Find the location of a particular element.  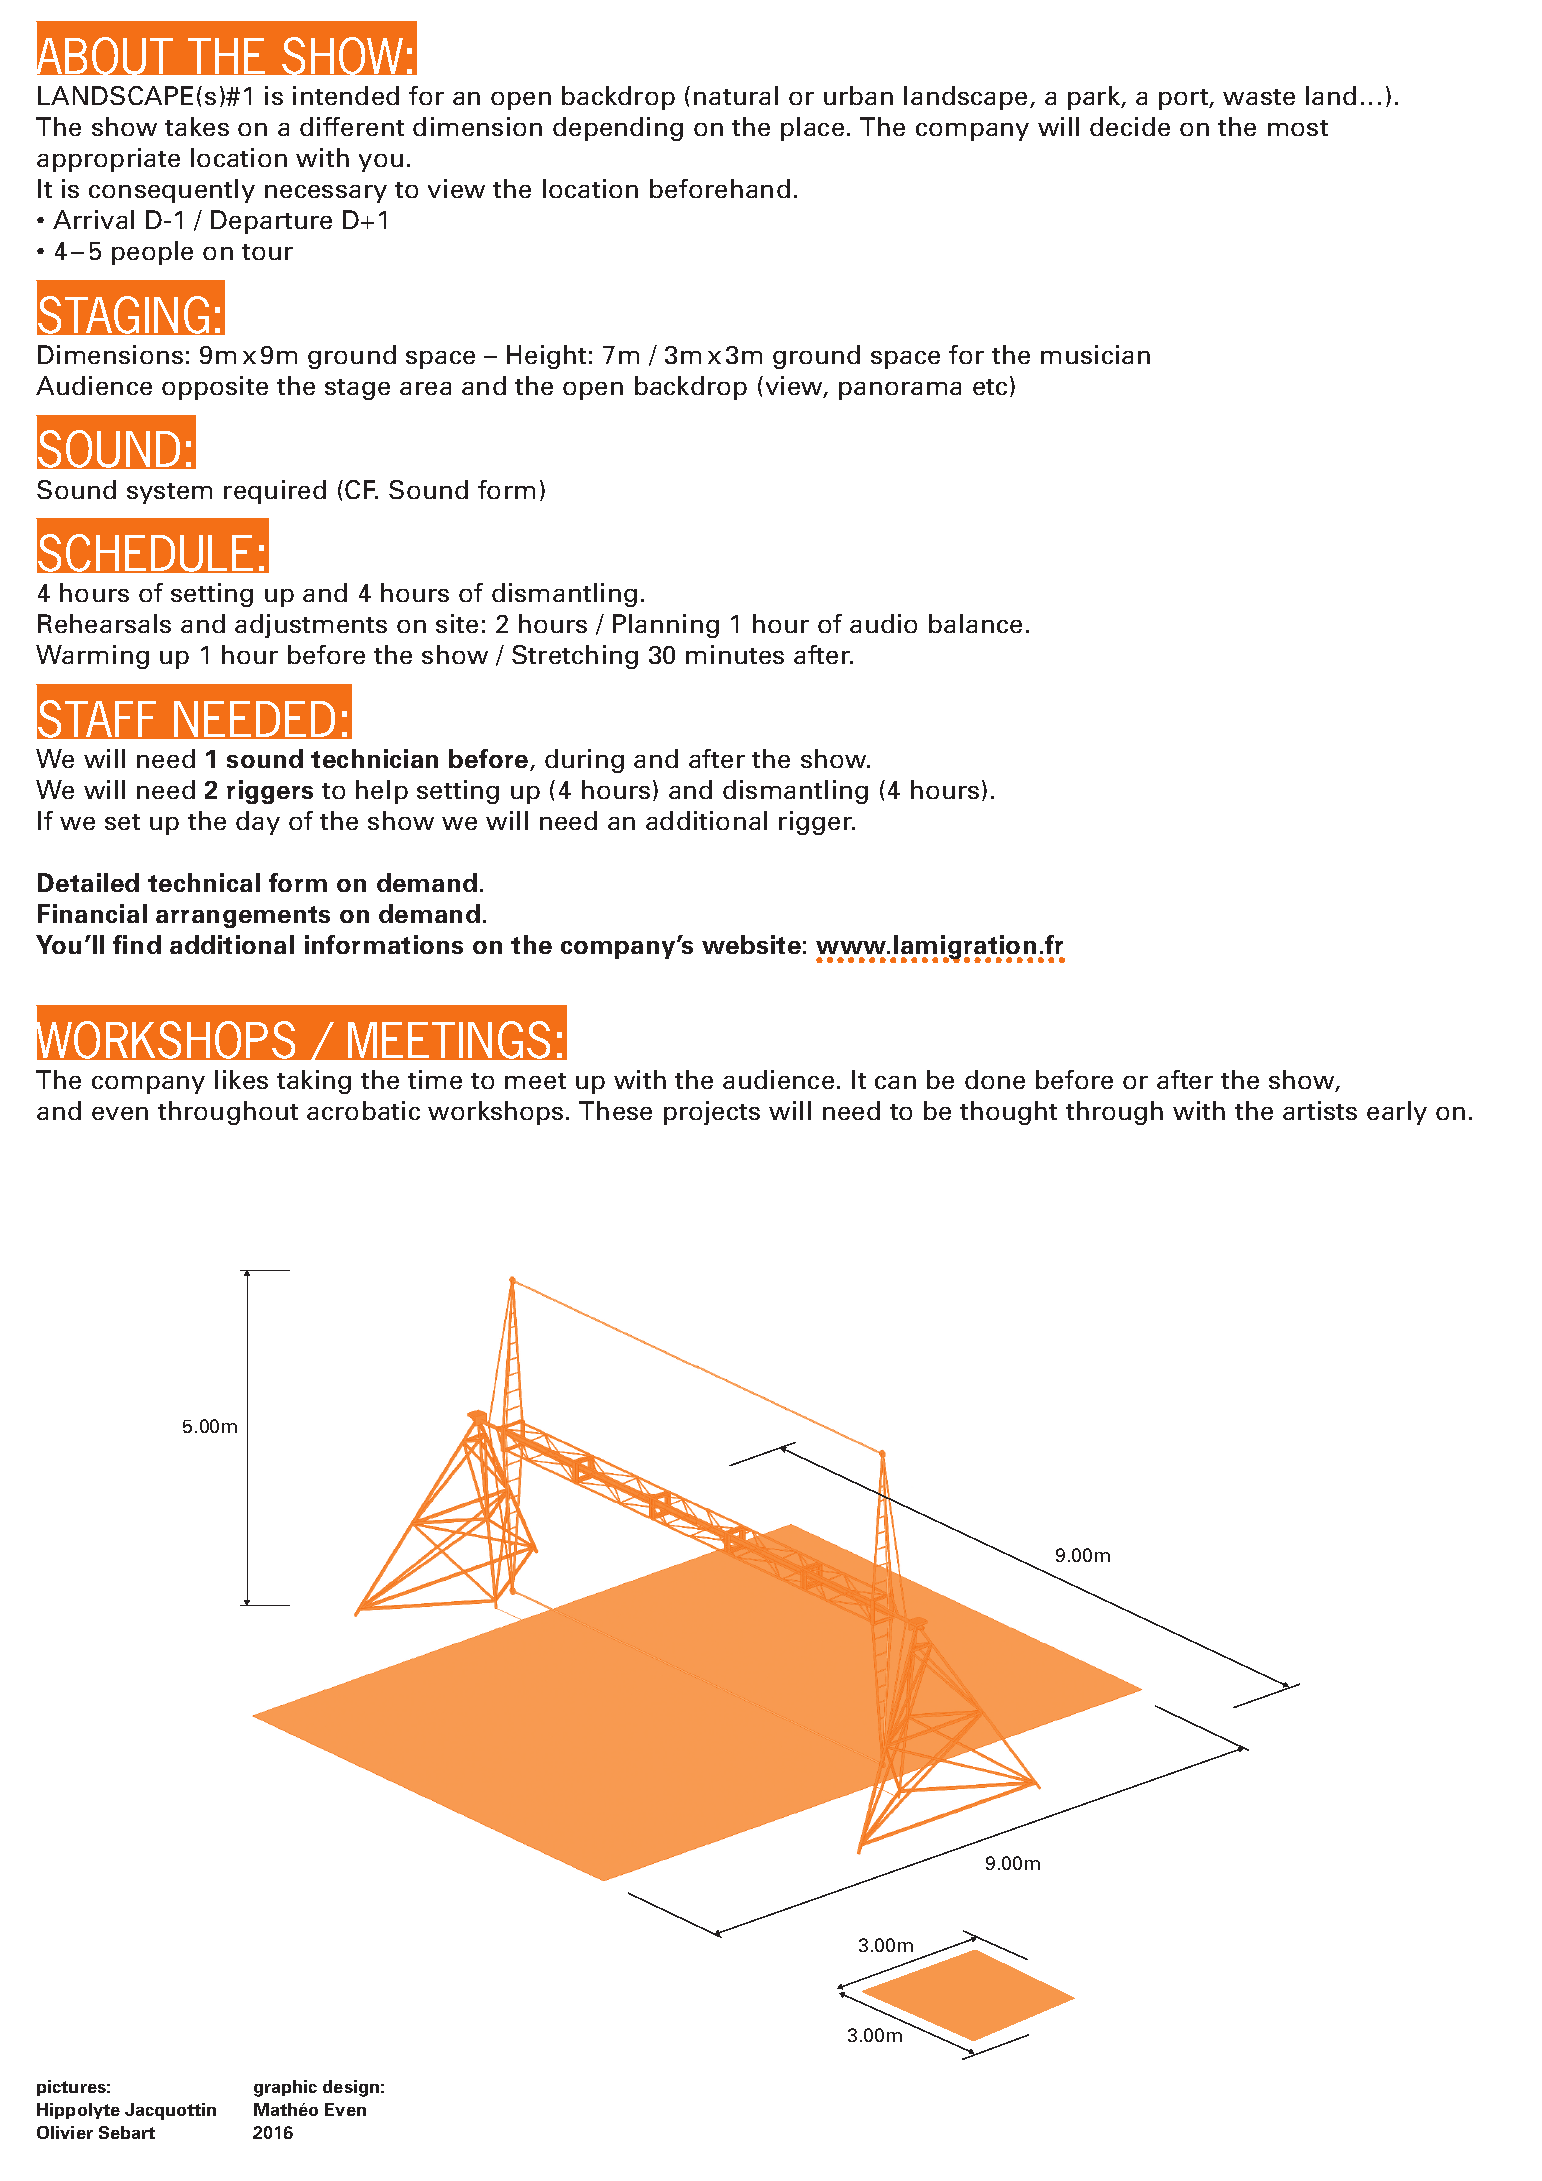

graphic is located at coordinates (285, 2088).
